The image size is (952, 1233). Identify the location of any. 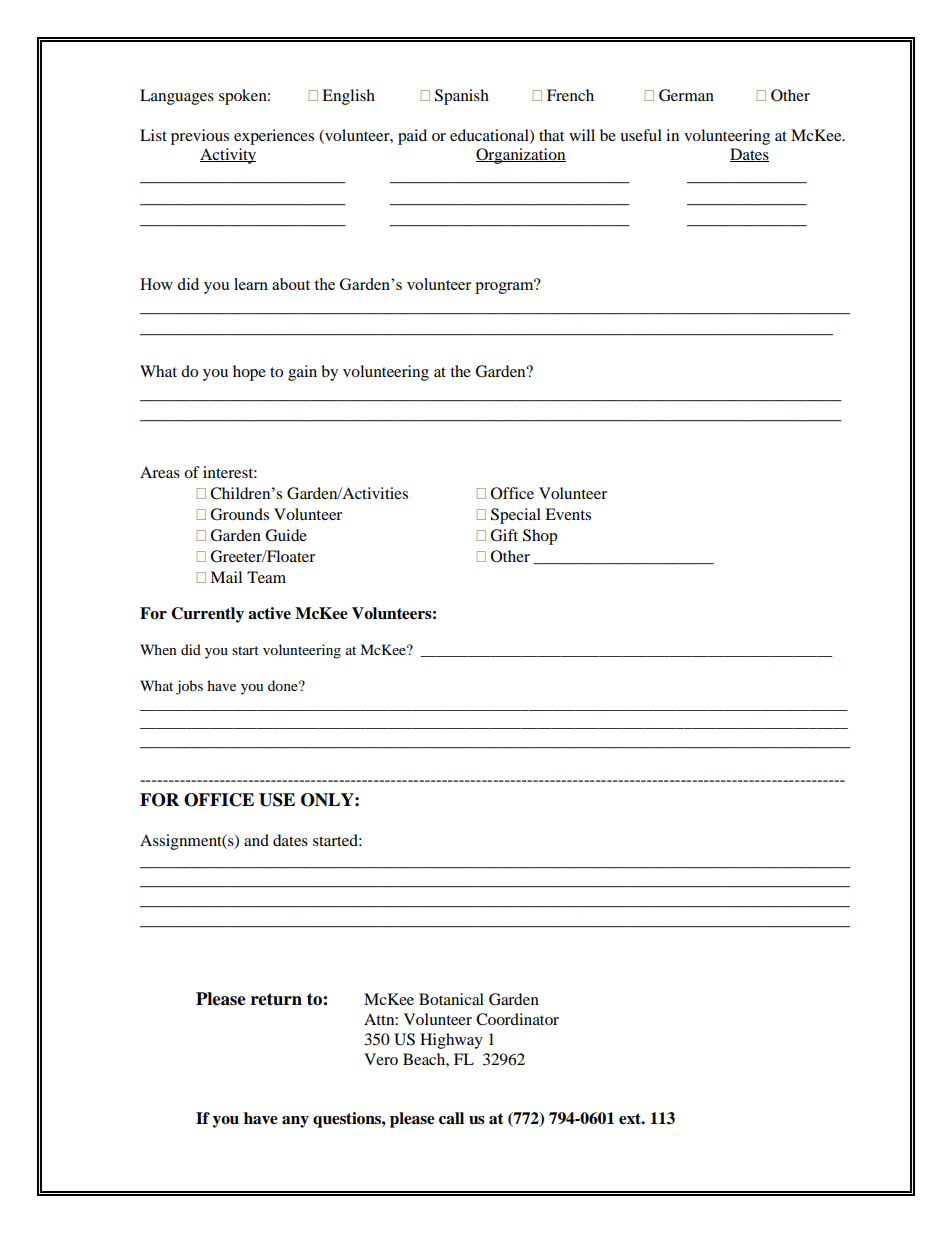
(295, 1122).
